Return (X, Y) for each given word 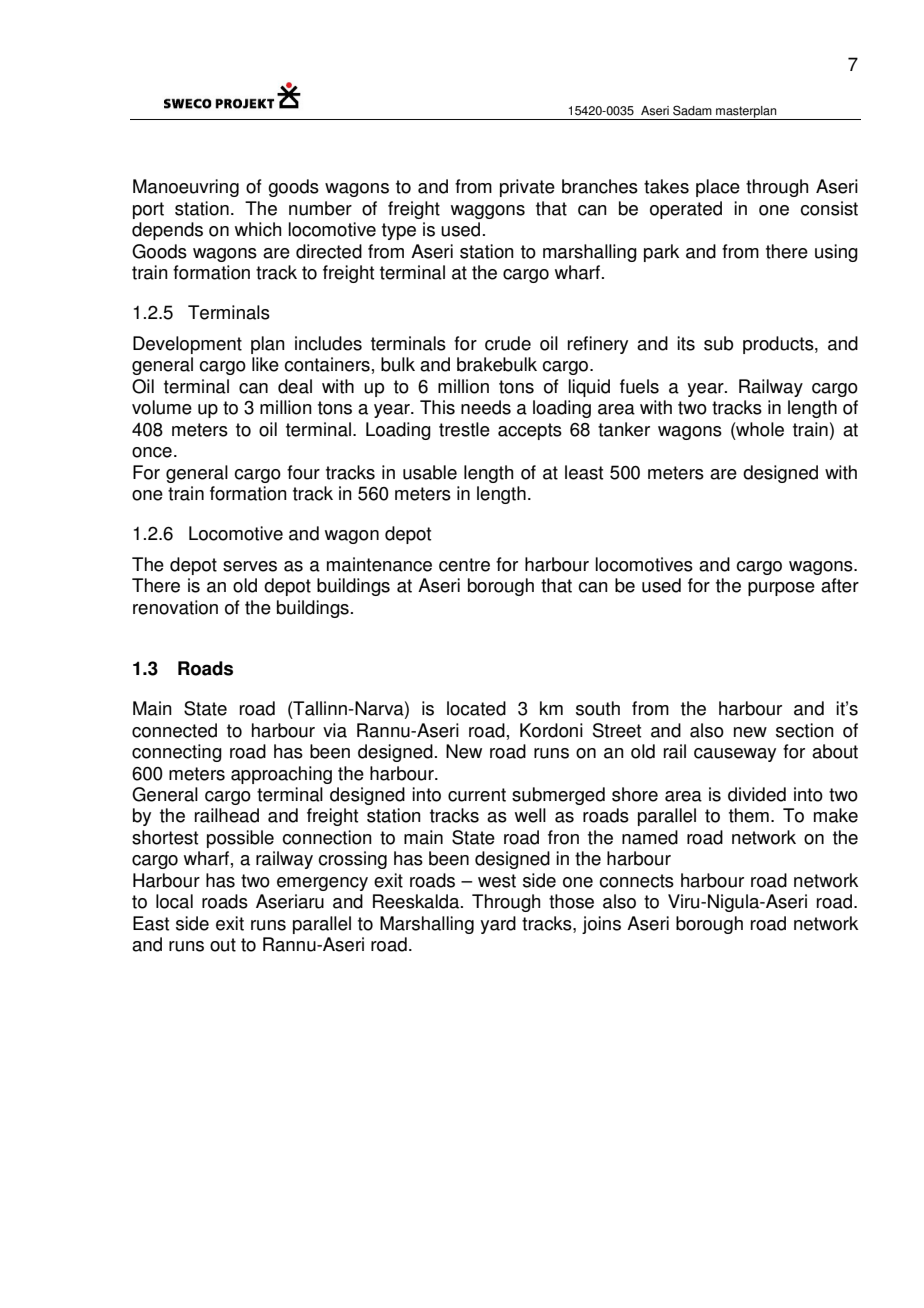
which (258, 229)
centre (464, 565)
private (527, 188)
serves (250, 566)
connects (636, 881)
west (497, 881)
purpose (781, 589)
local (174, 901)
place (718, 188)
